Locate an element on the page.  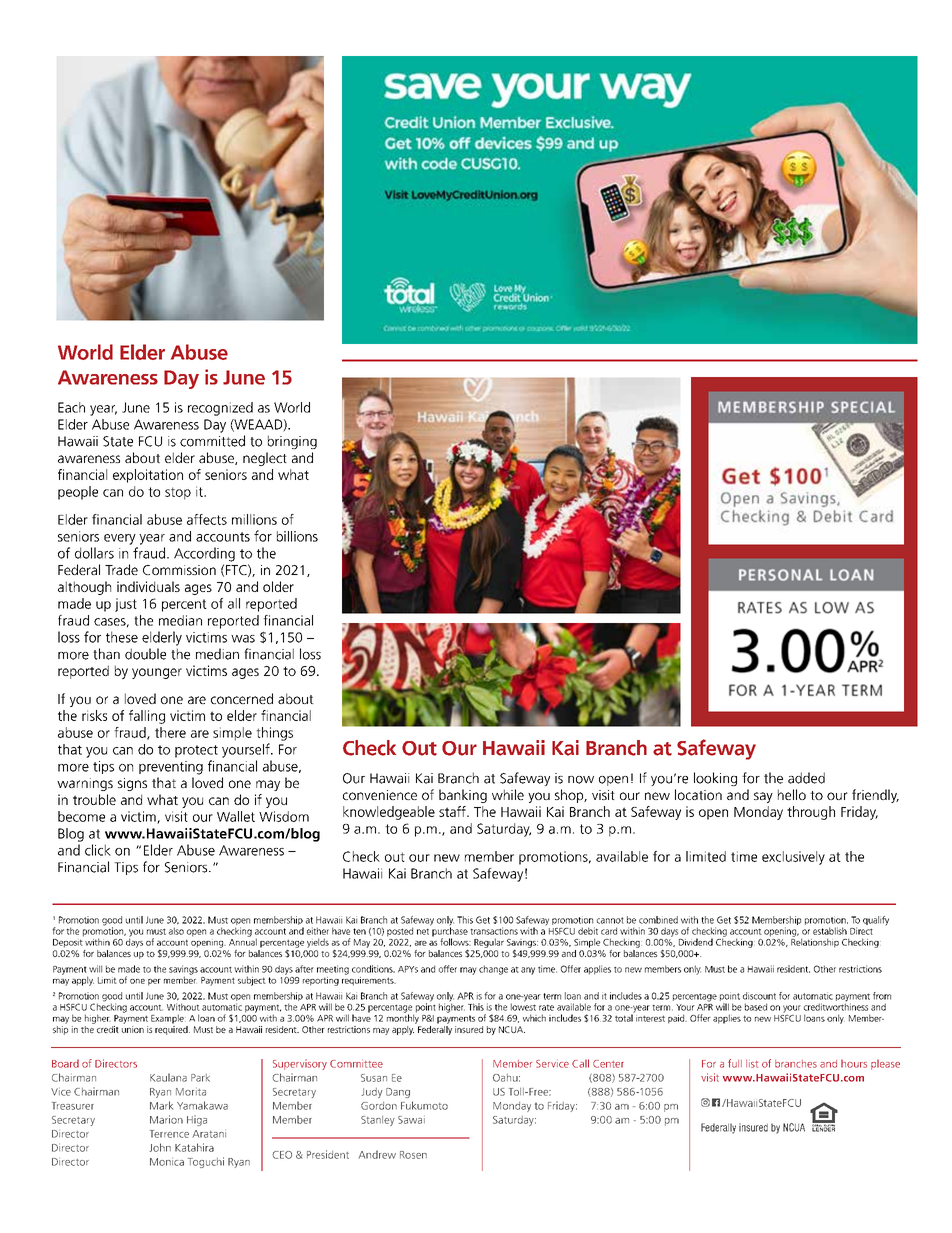
signs is located at coordinates (132, 784).
